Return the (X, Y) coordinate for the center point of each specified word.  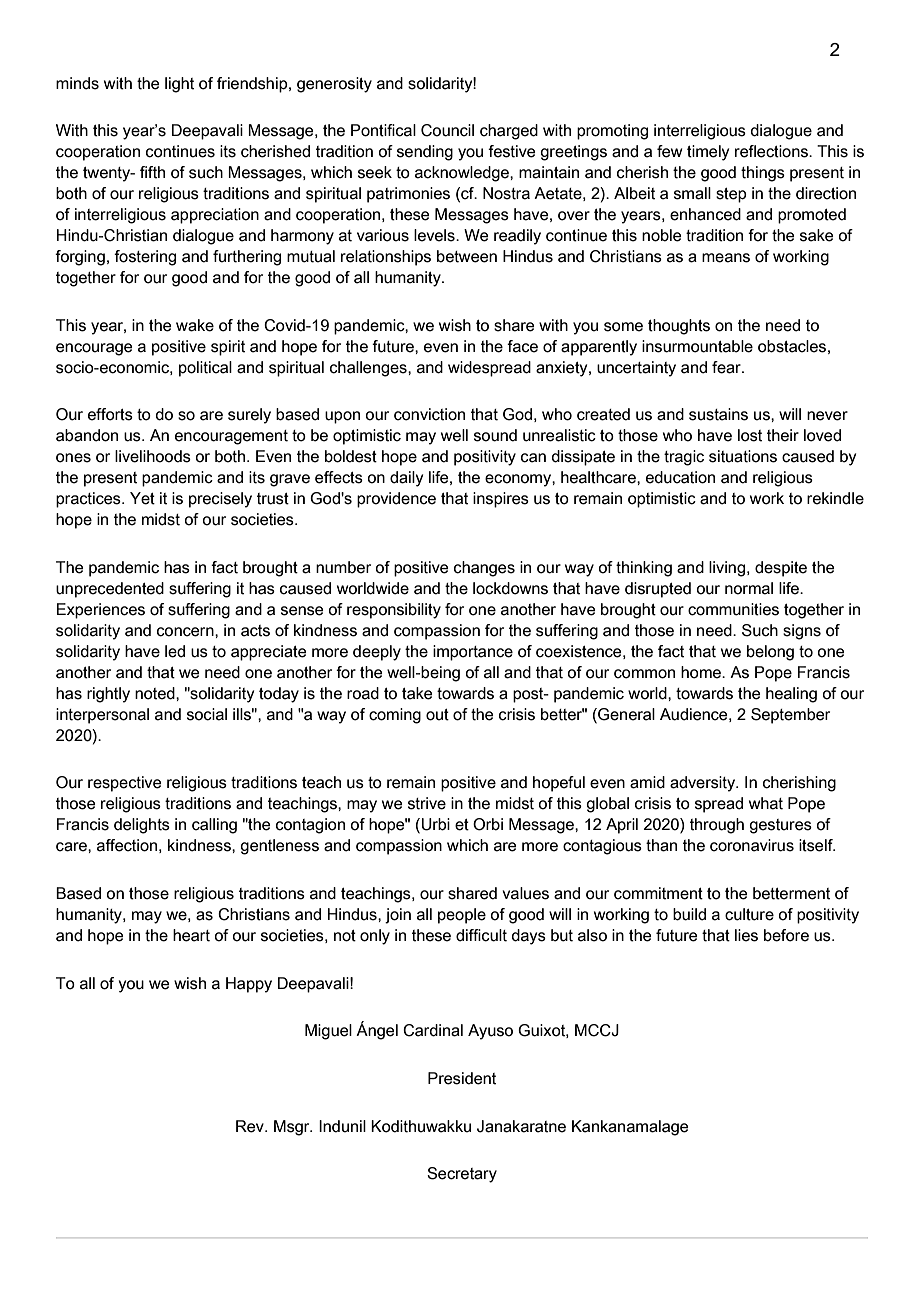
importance (473, 653)
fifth (152, 172)
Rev (251, 1126)
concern (186, 632)
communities (733, 609)
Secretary (462, 1175)
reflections (772, 151)
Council (447, 130)
